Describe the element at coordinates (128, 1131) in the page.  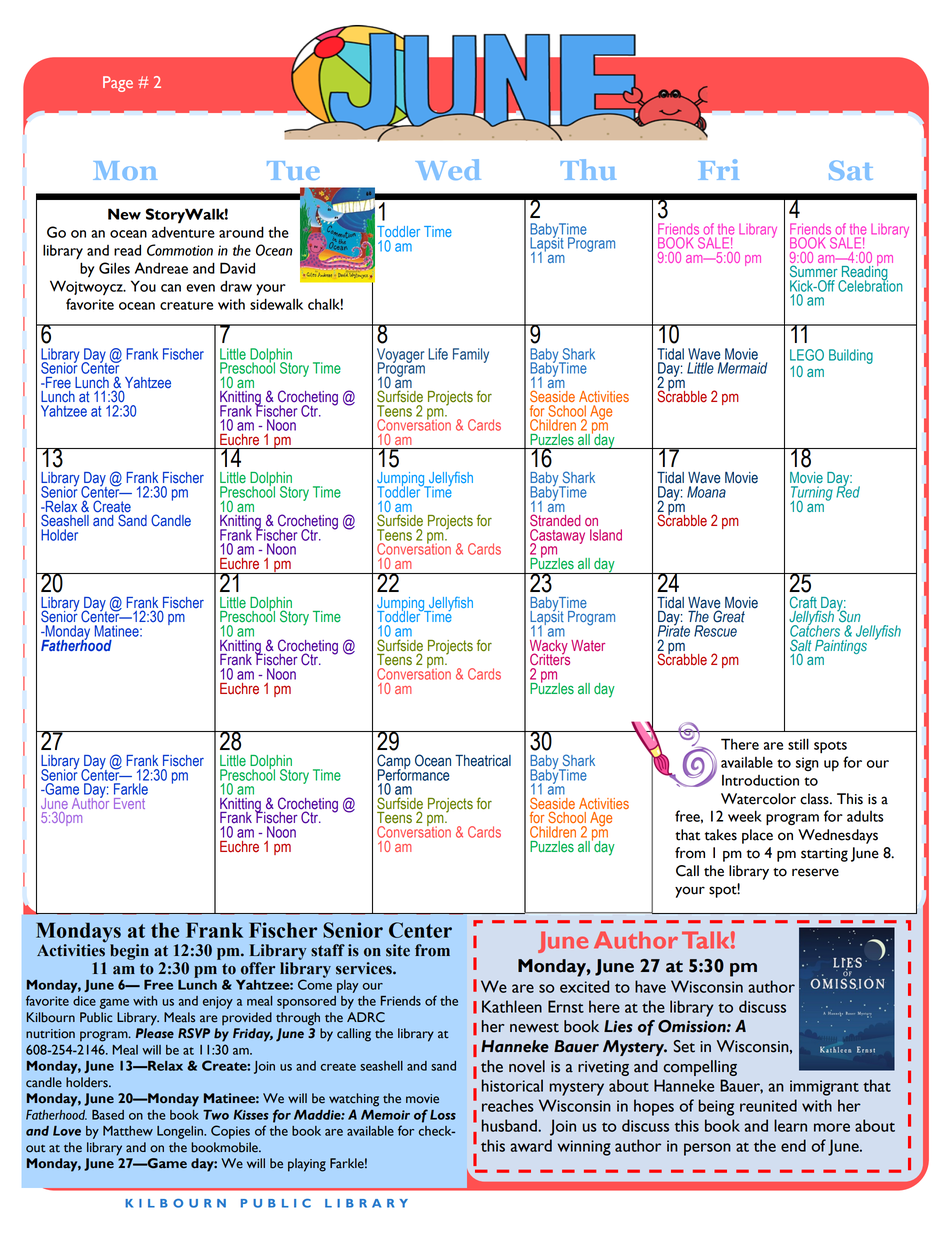
I see `Matthew` at that location.
